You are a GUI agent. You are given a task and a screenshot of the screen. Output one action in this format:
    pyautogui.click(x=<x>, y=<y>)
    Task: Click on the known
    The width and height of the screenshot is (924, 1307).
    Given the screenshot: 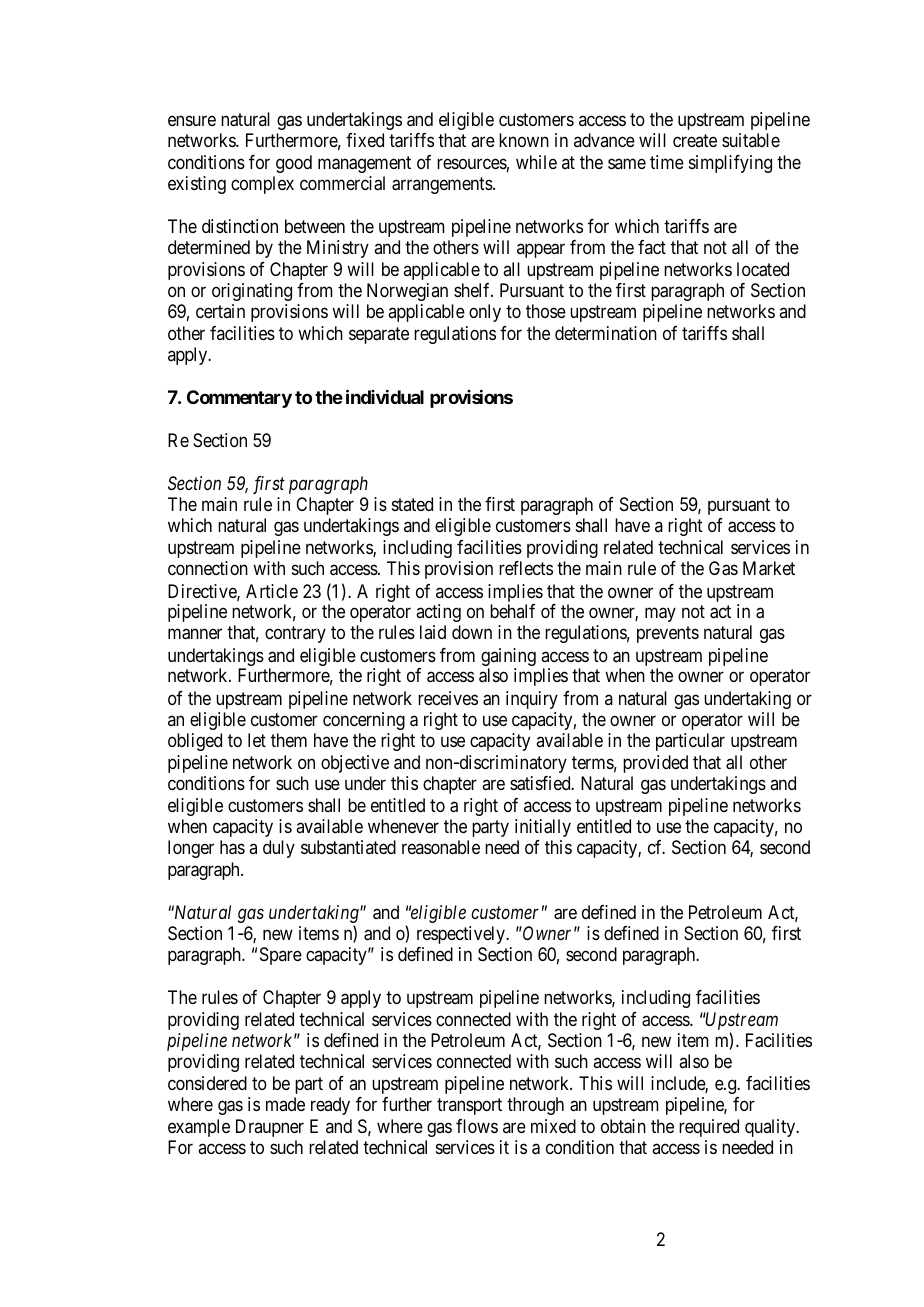 What is the action you would take?
    pyautogui.click(x=524, y=140)
